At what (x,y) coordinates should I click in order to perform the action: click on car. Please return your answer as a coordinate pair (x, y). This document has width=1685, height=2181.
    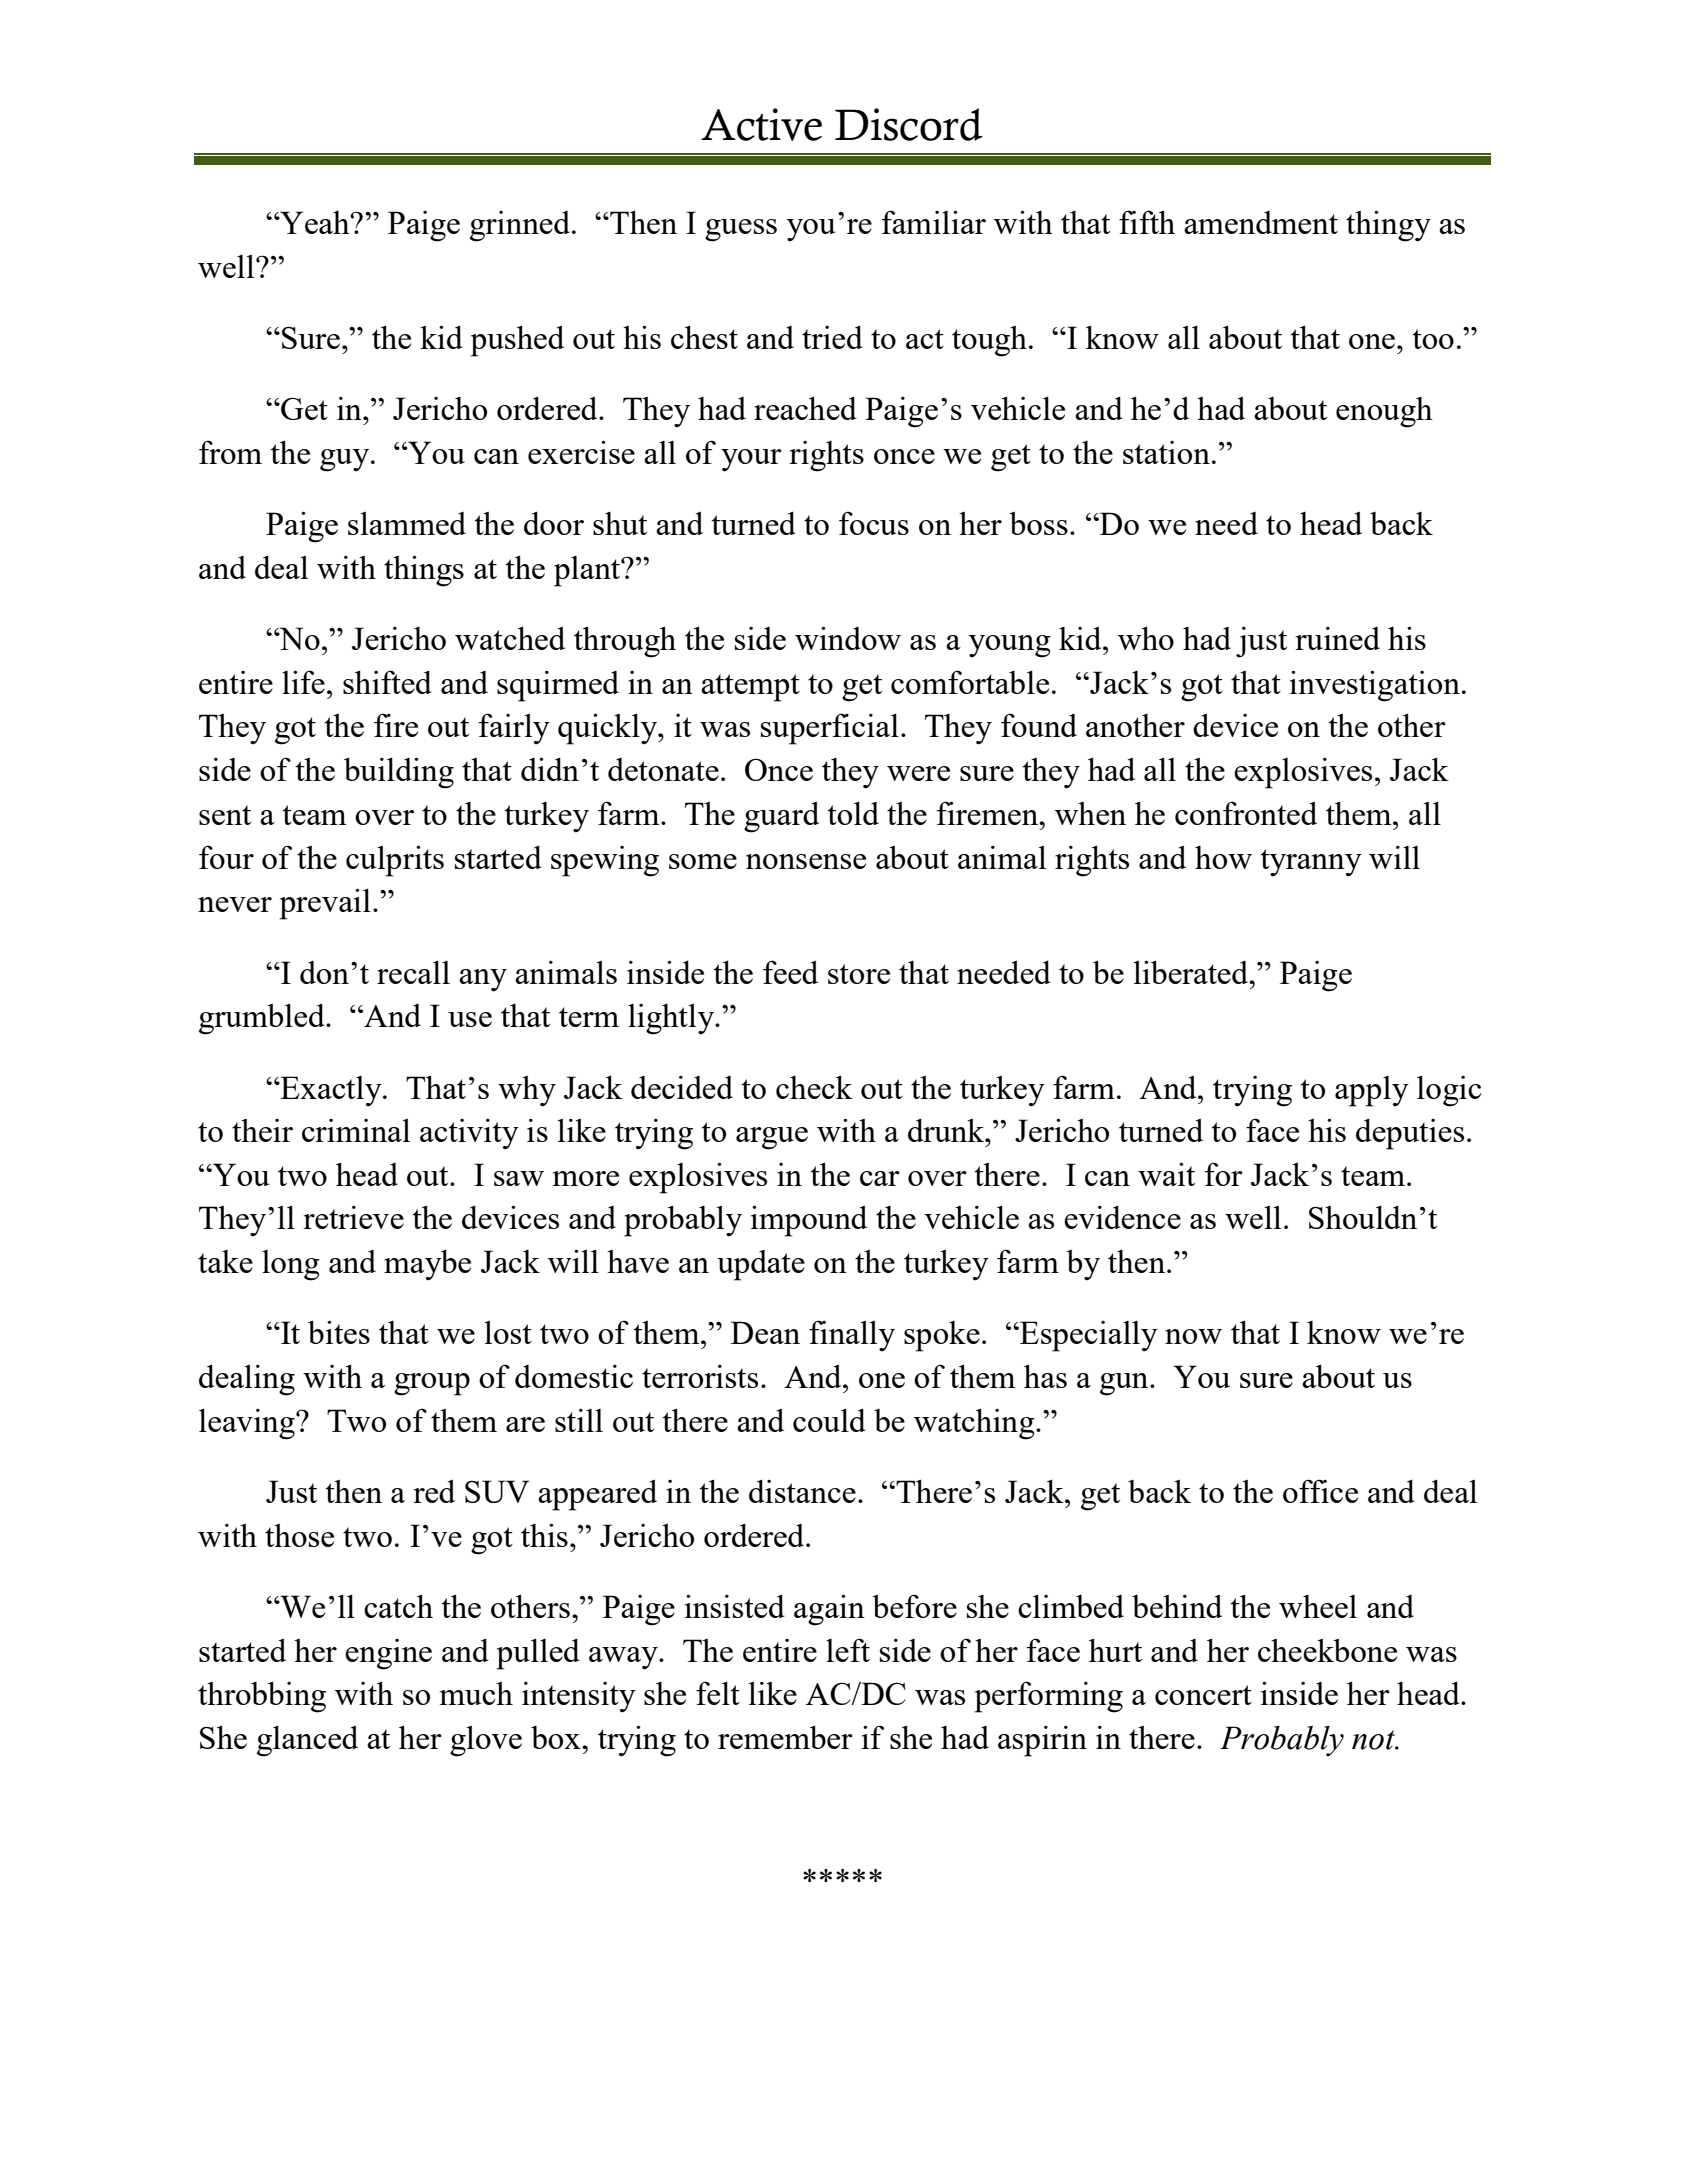
    Looking at the image, I should click on (880, 1178).
